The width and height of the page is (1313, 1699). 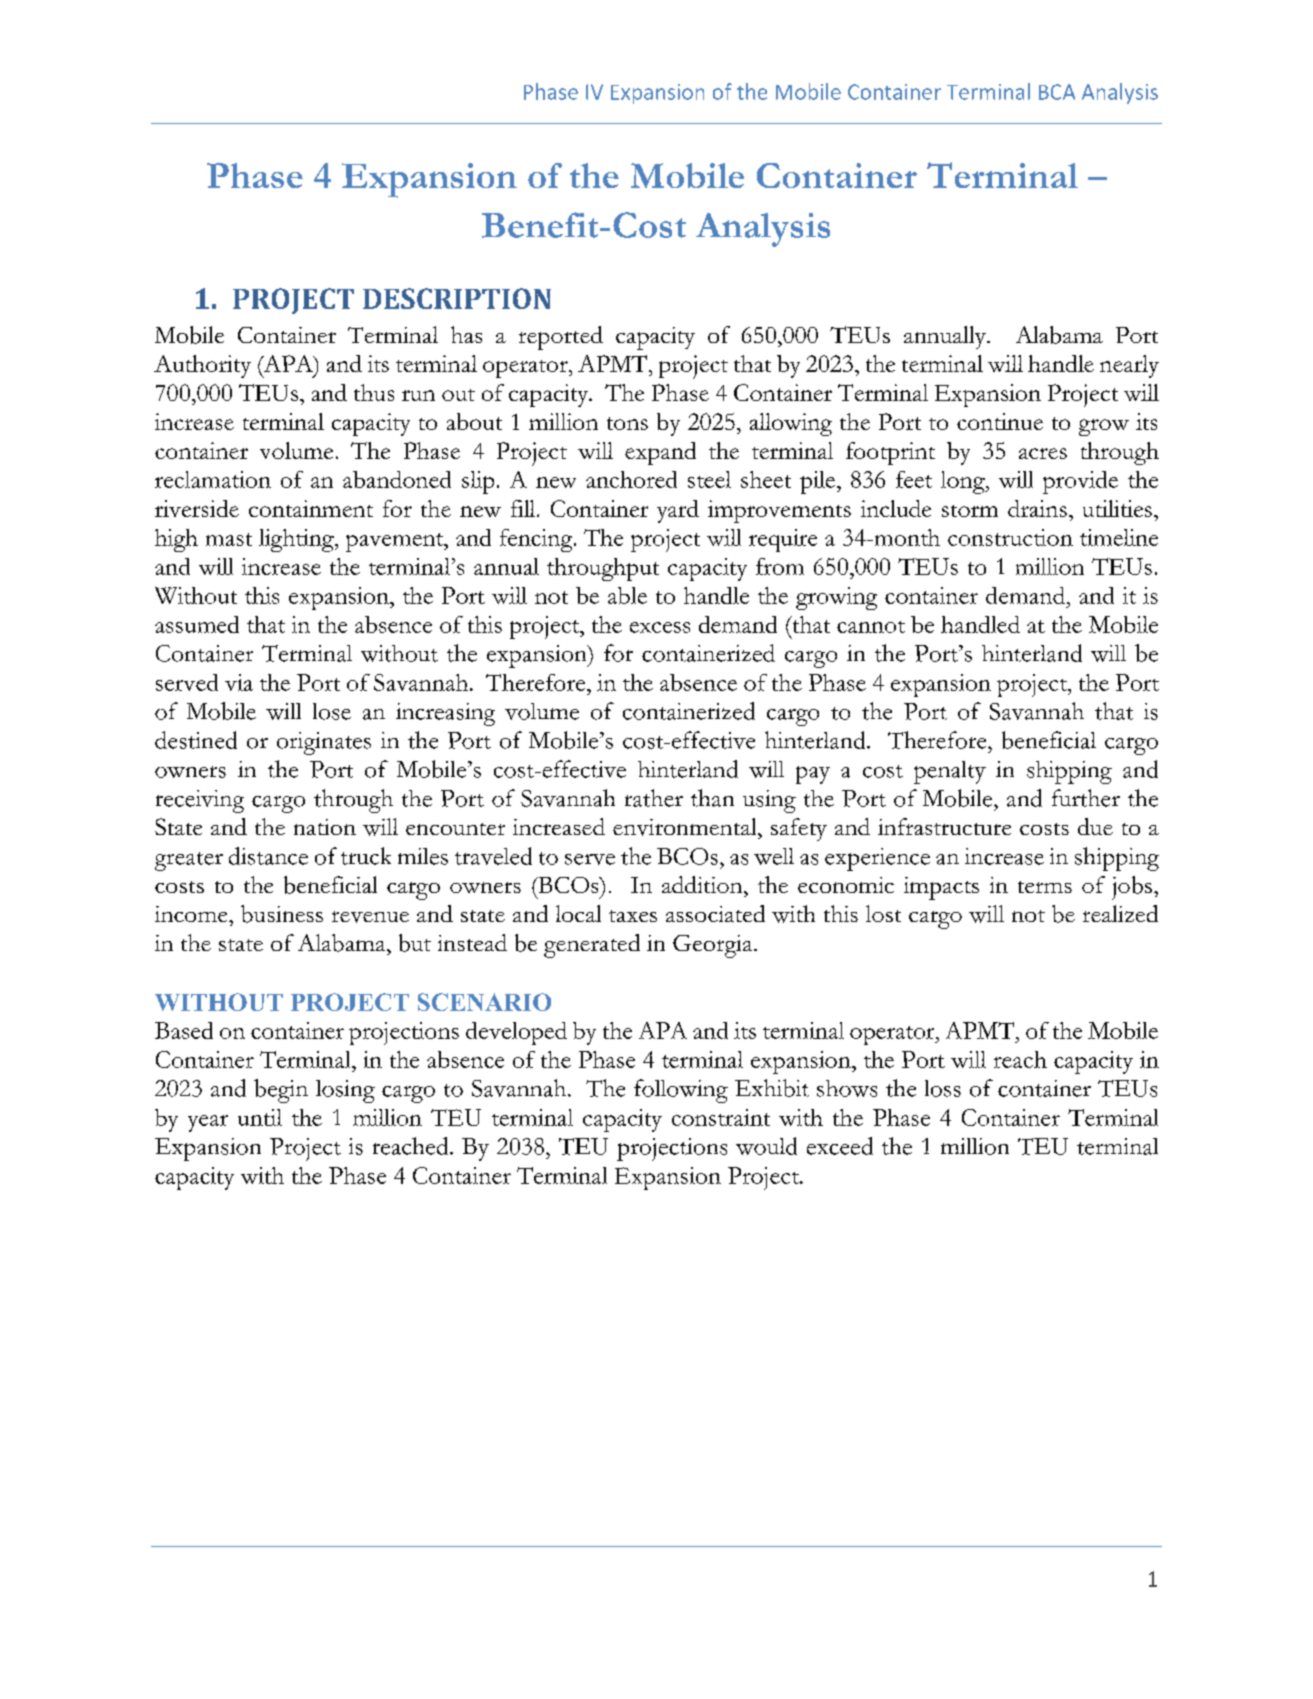 What do you see at coordinates (681, 1091) in the page?
I see `following` at bounding box center [681, 1091].
